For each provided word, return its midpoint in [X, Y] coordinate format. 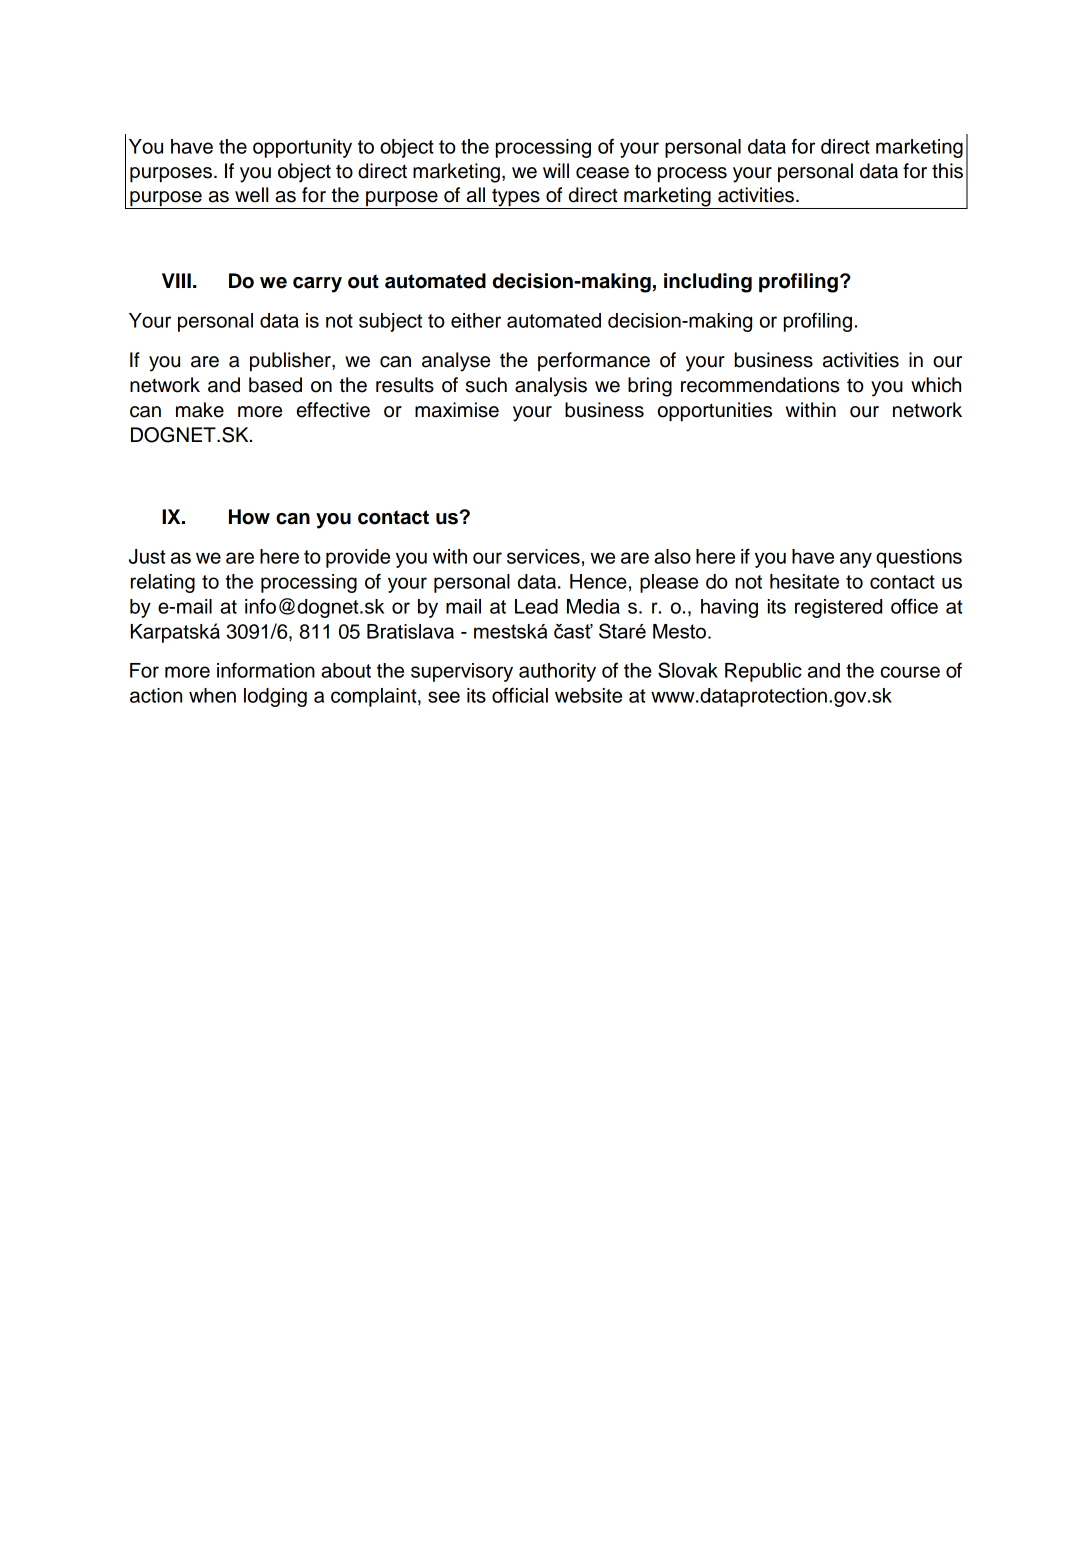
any [856, 560]
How [249, 517]
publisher [291, 362]
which [936, 385]
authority [557, 672]
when [212, 695]
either [476, 320]
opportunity [302, 148]
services [543, 556]
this [947, 171]
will [556, 170]
